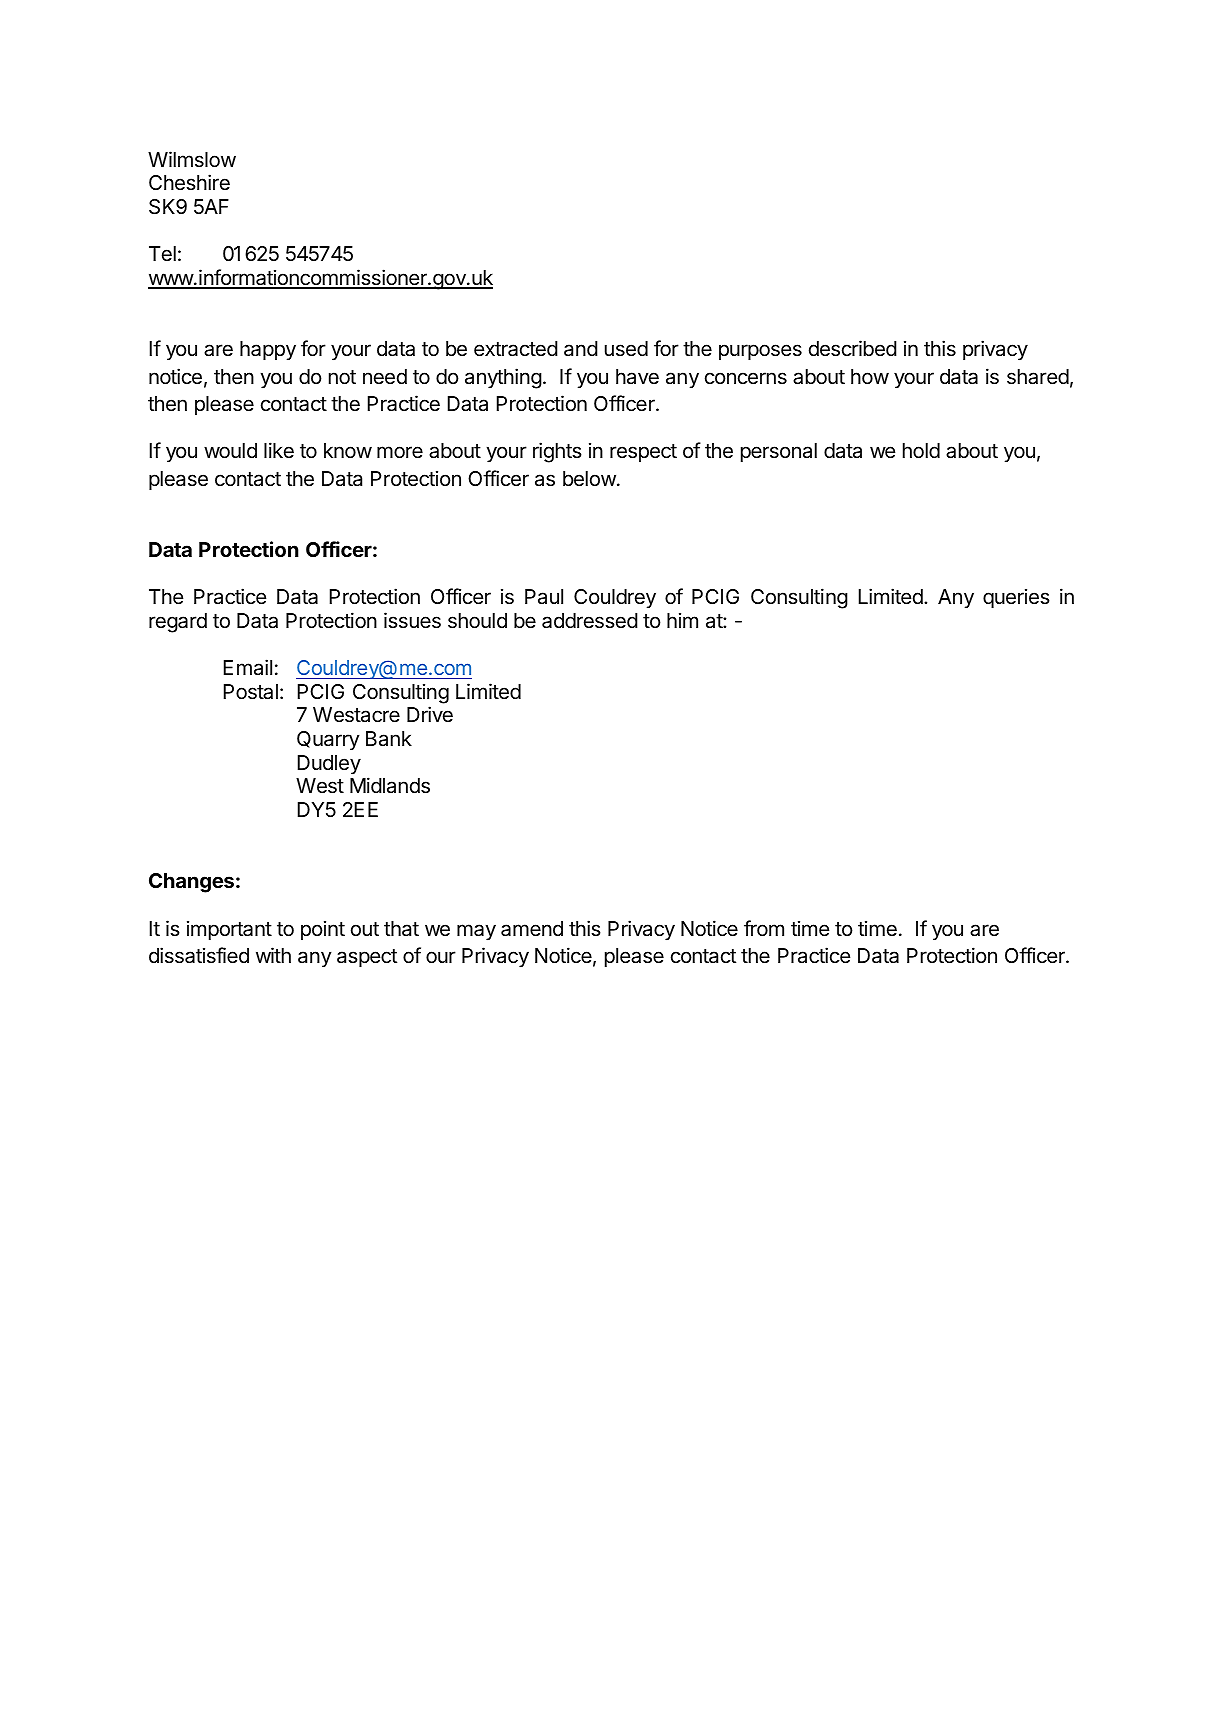 The image size is (1223, 1731). Describe the element at coordinates (1016, 598) in the screenshot. I see `queries` at that location.
